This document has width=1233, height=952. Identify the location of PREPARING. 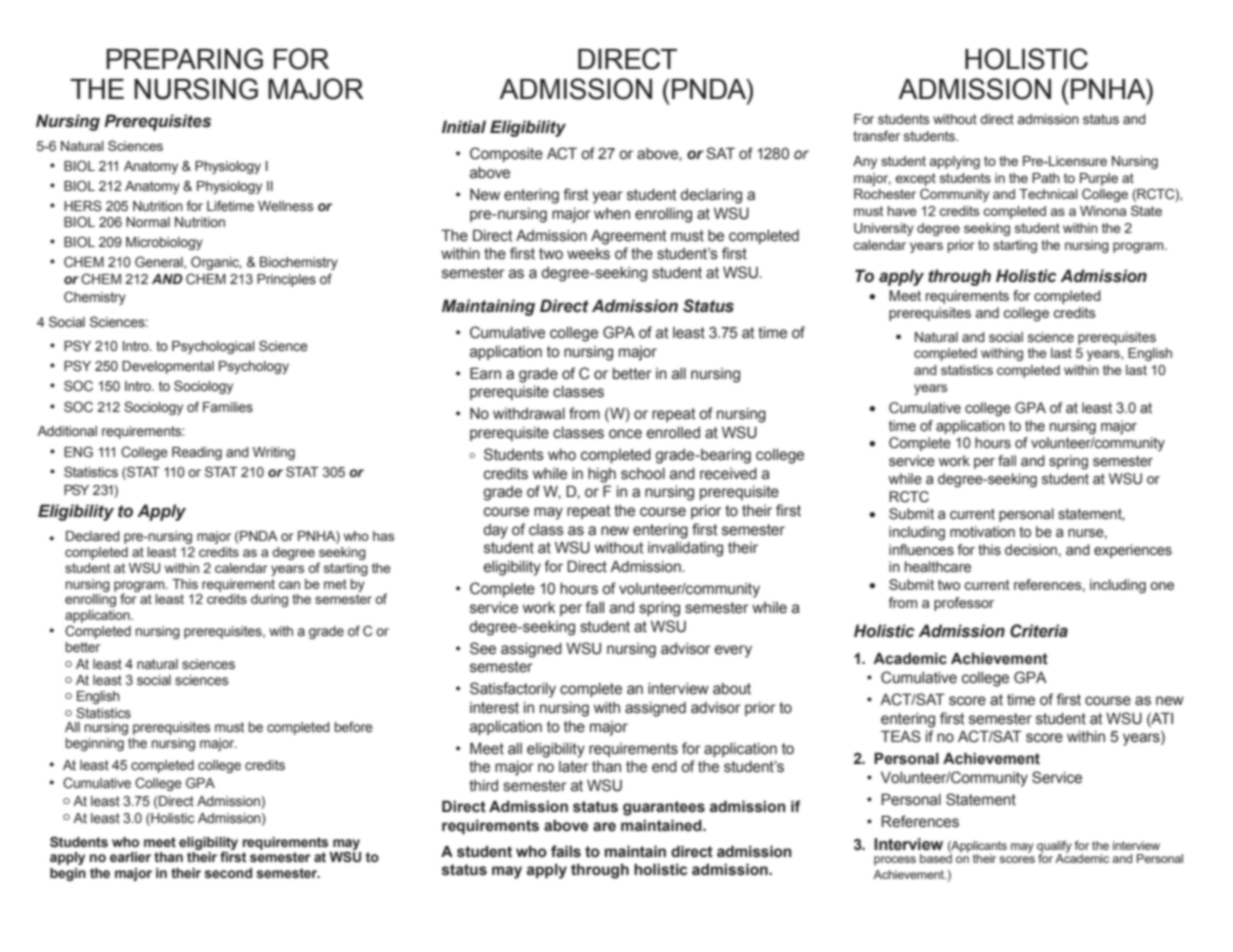
(184, 59).
